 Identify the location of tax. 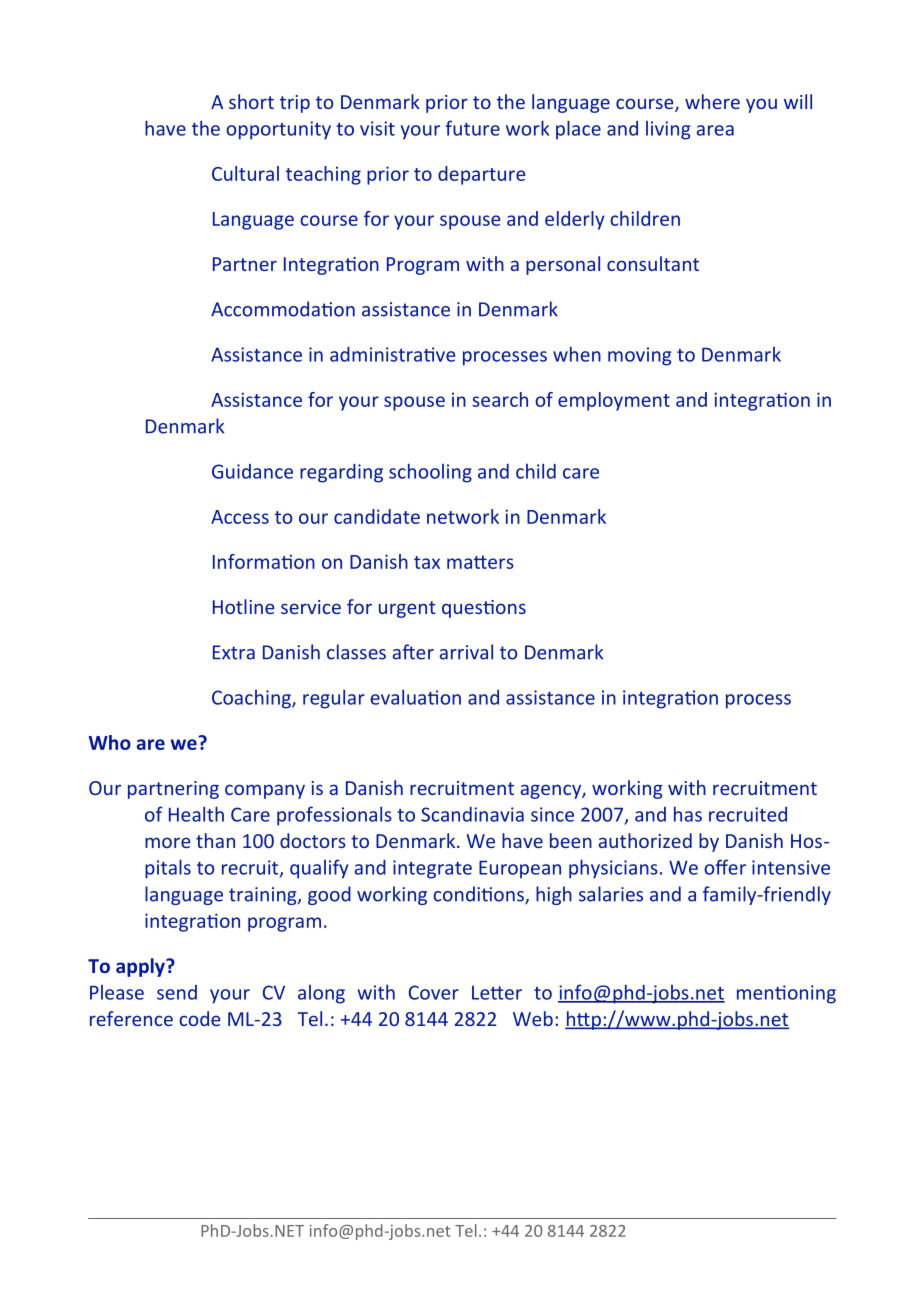
(427, 562).
